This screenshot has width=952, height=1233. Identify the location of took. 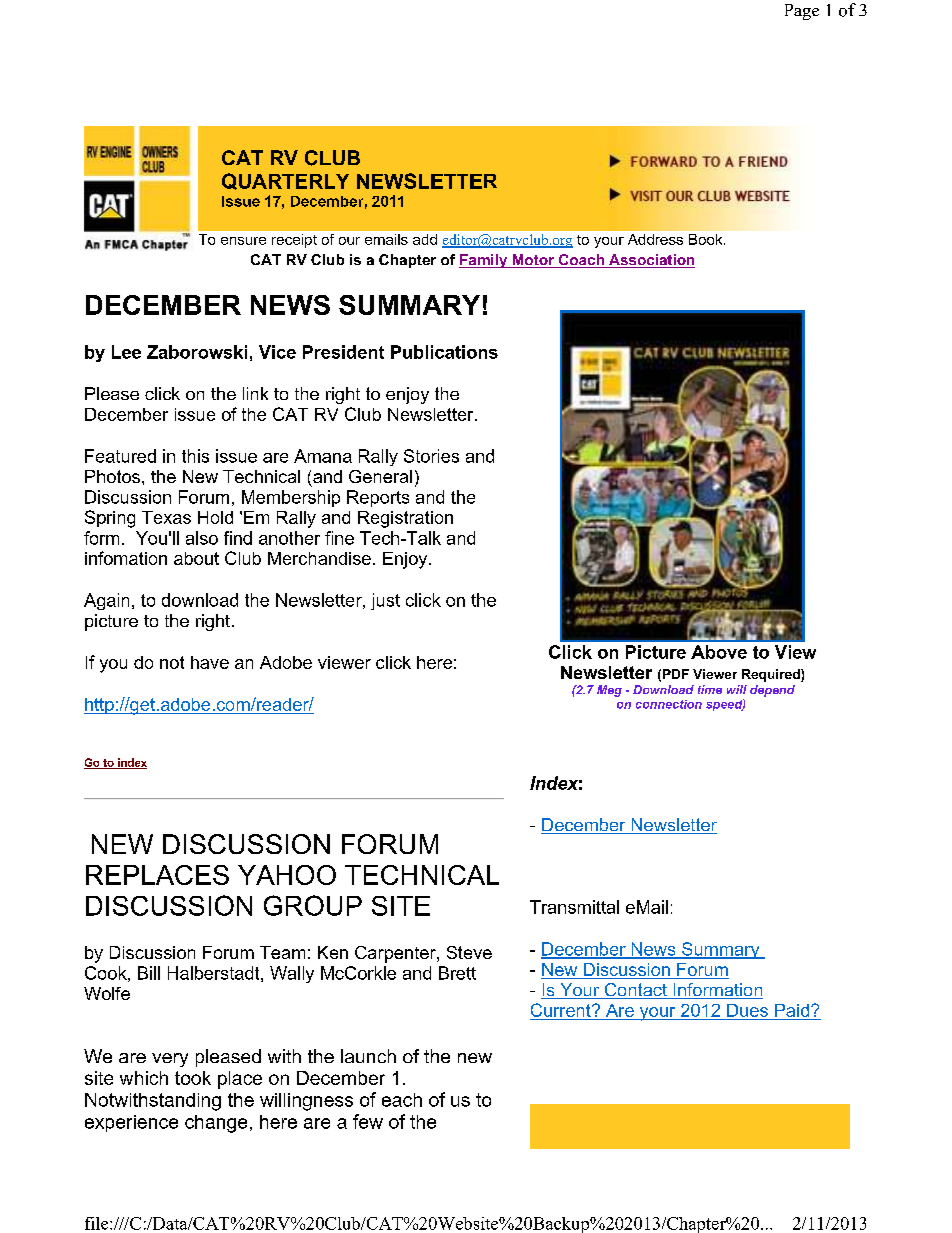
(193, 1078).
